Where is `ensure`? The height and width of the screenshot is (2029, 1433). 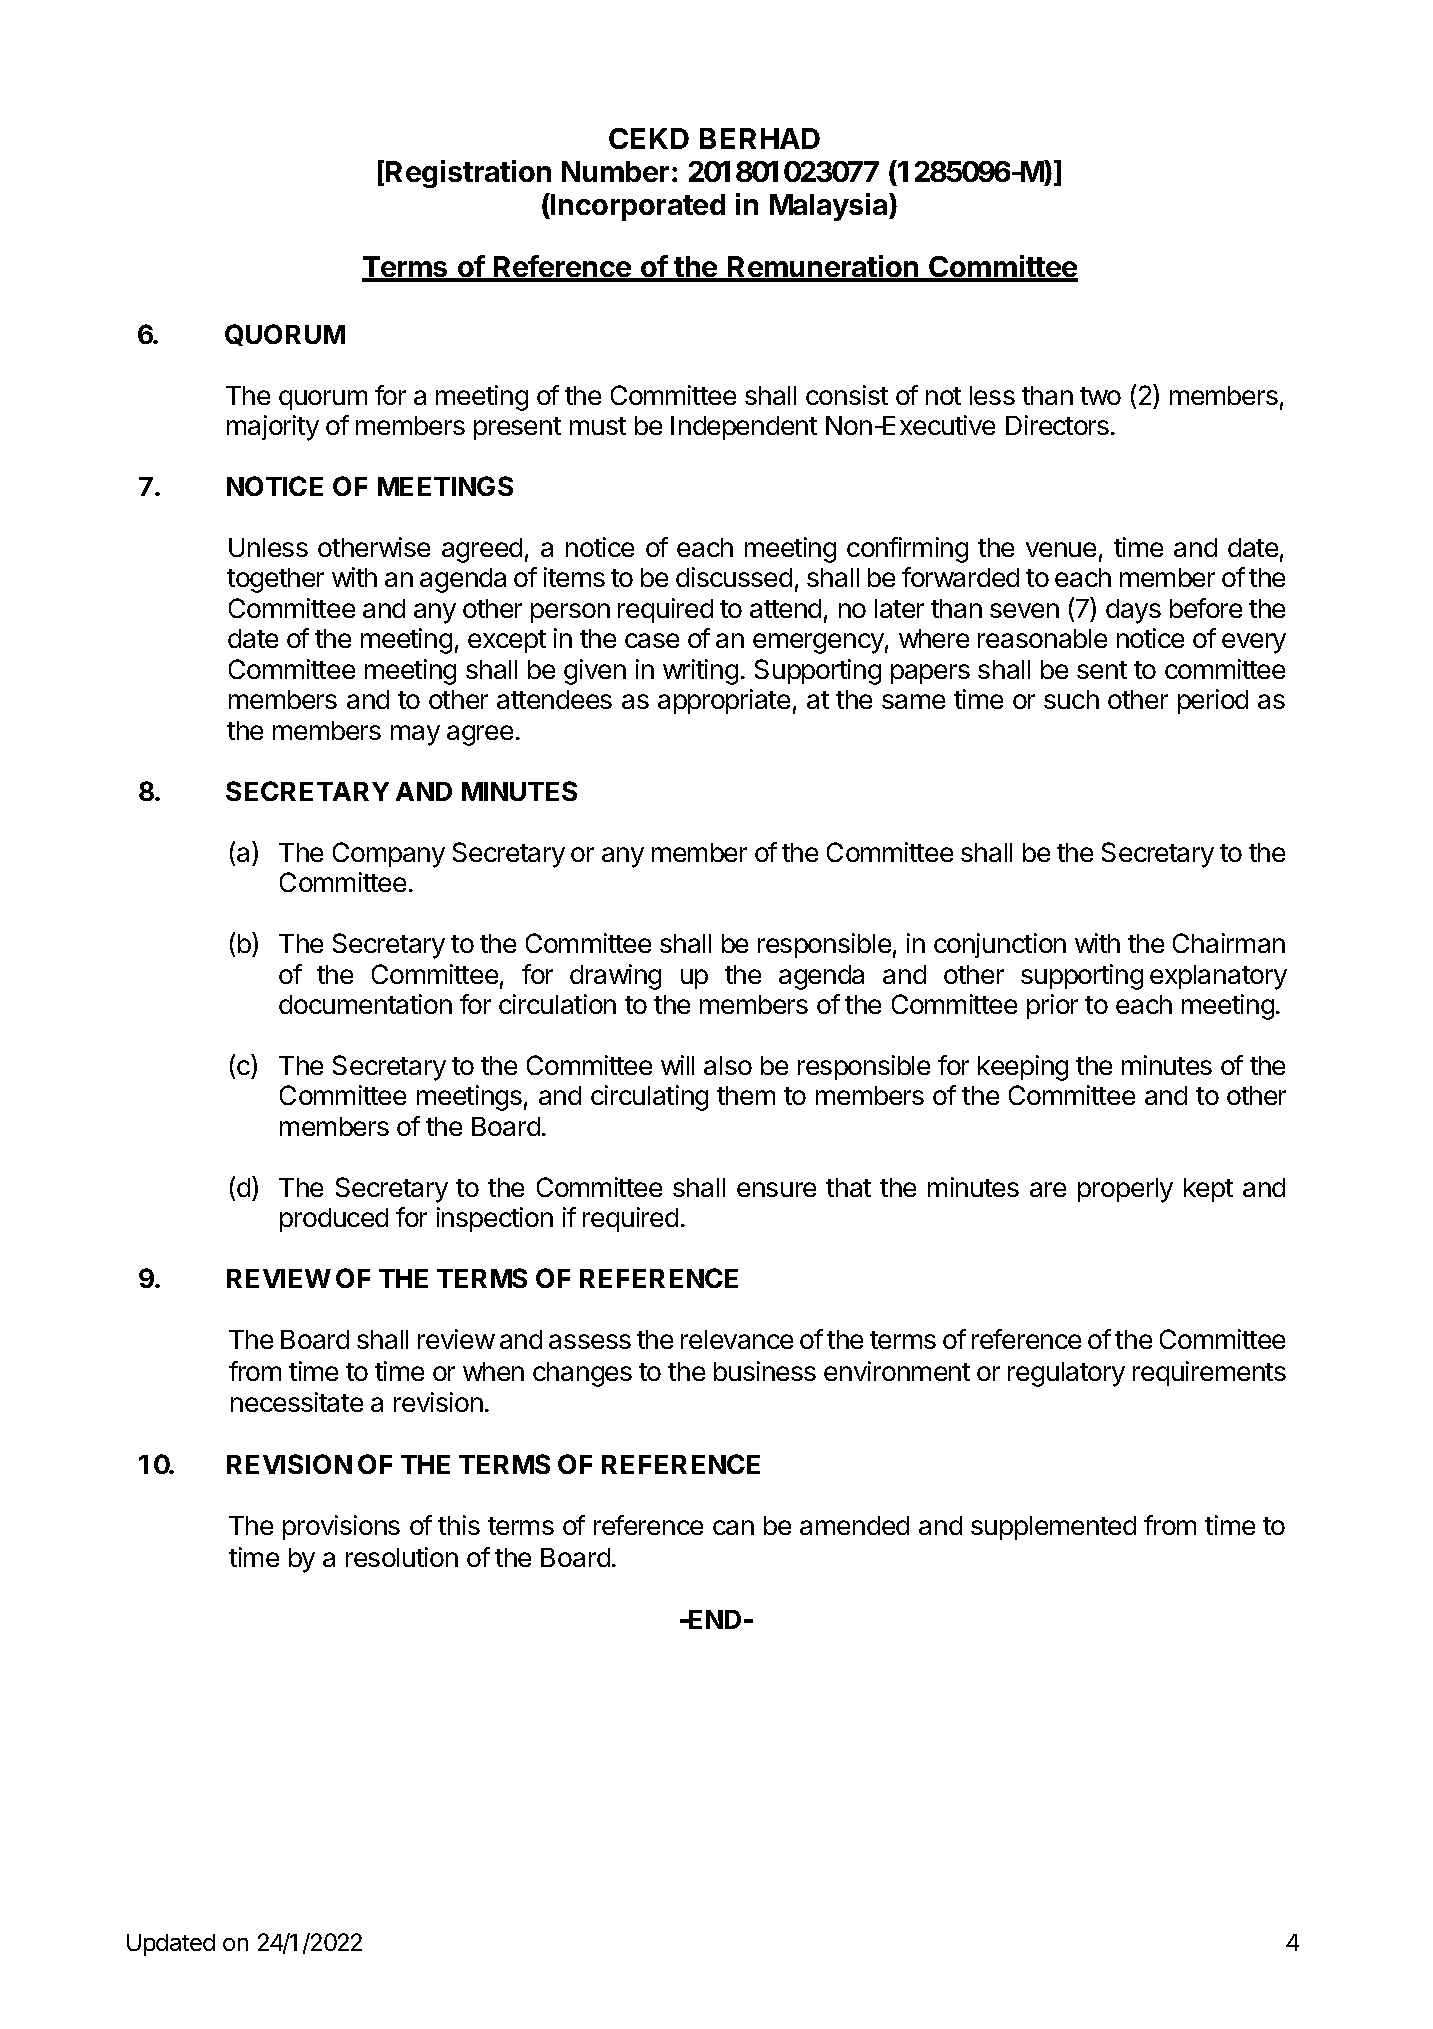 ensure is located at coordinates (776, 1189).
